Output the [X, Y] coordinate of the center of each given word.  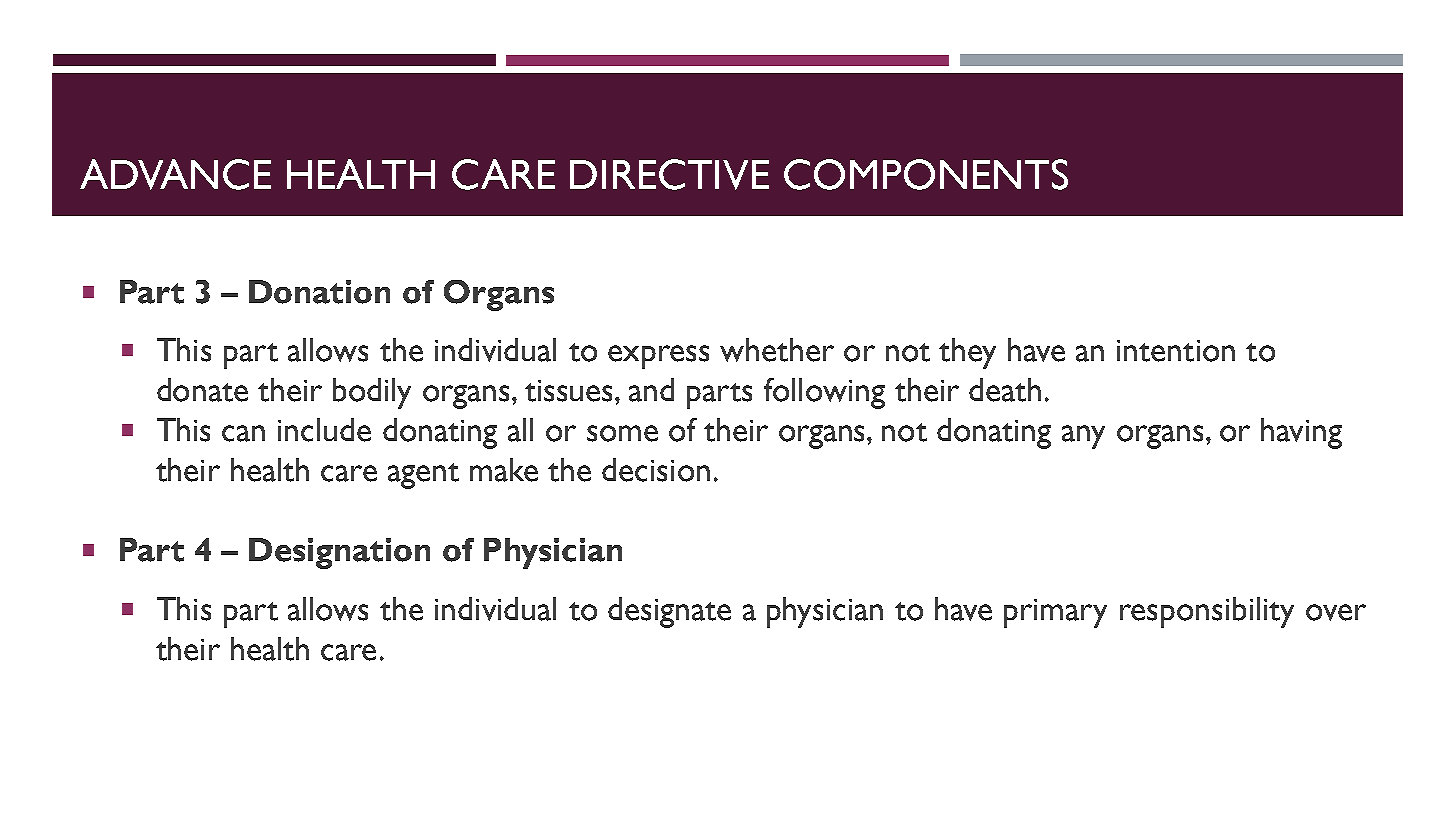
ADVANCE [175, 174]
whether [777, 350]
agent [423, 476]
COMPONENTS [926, 174]
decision [656, 470]
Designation [339, 553]
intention [1176, 351]
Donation [319, 292]
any [1083, 437]
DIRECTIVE [669, 174]
